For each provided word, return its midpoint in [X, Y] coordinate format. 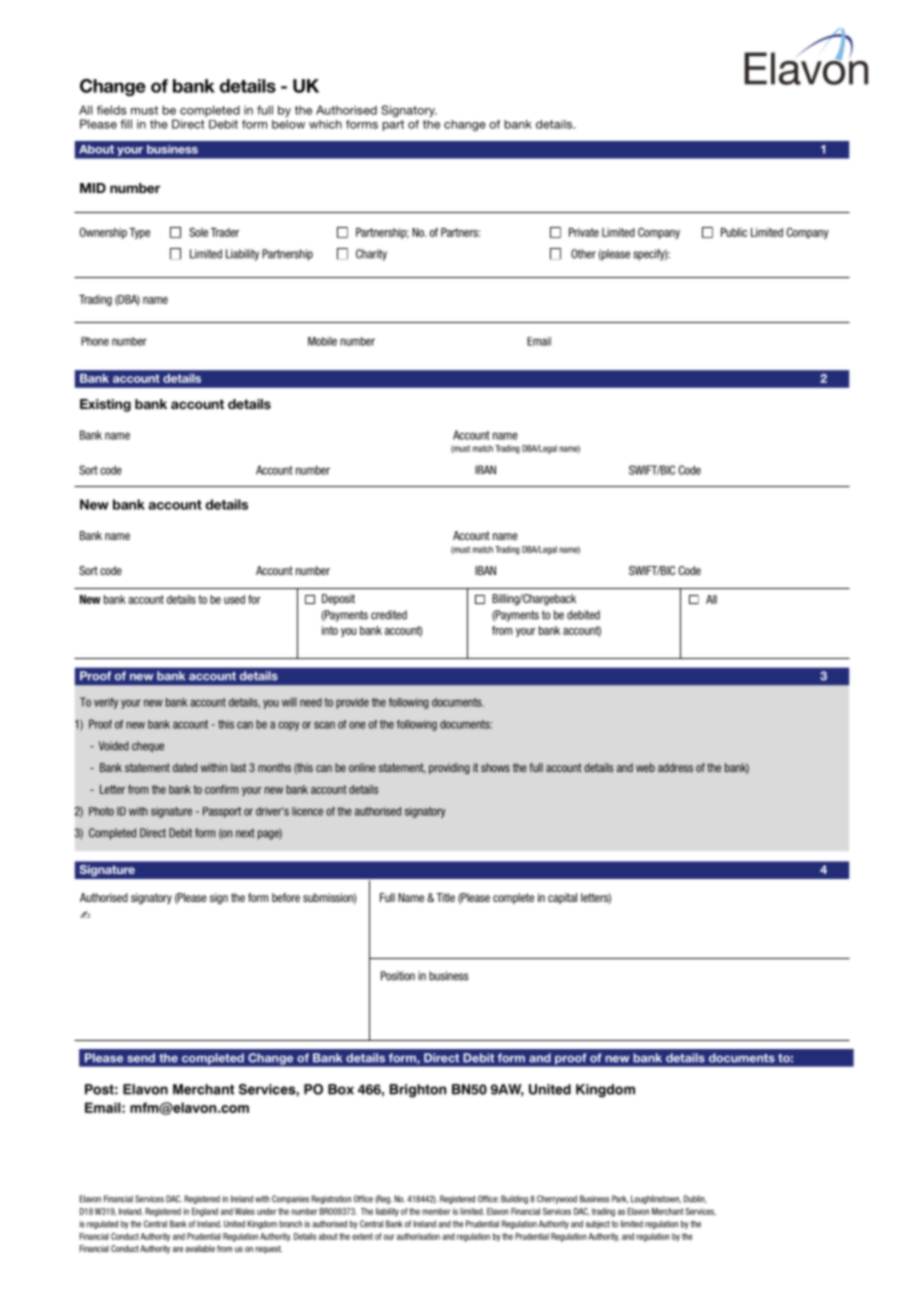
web [645, 767]
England [205, 1212]
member [436, 1211]
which [325, 124]
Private [584, 232]
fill [126, 124]
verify [106, 703]
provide [352, 703]
